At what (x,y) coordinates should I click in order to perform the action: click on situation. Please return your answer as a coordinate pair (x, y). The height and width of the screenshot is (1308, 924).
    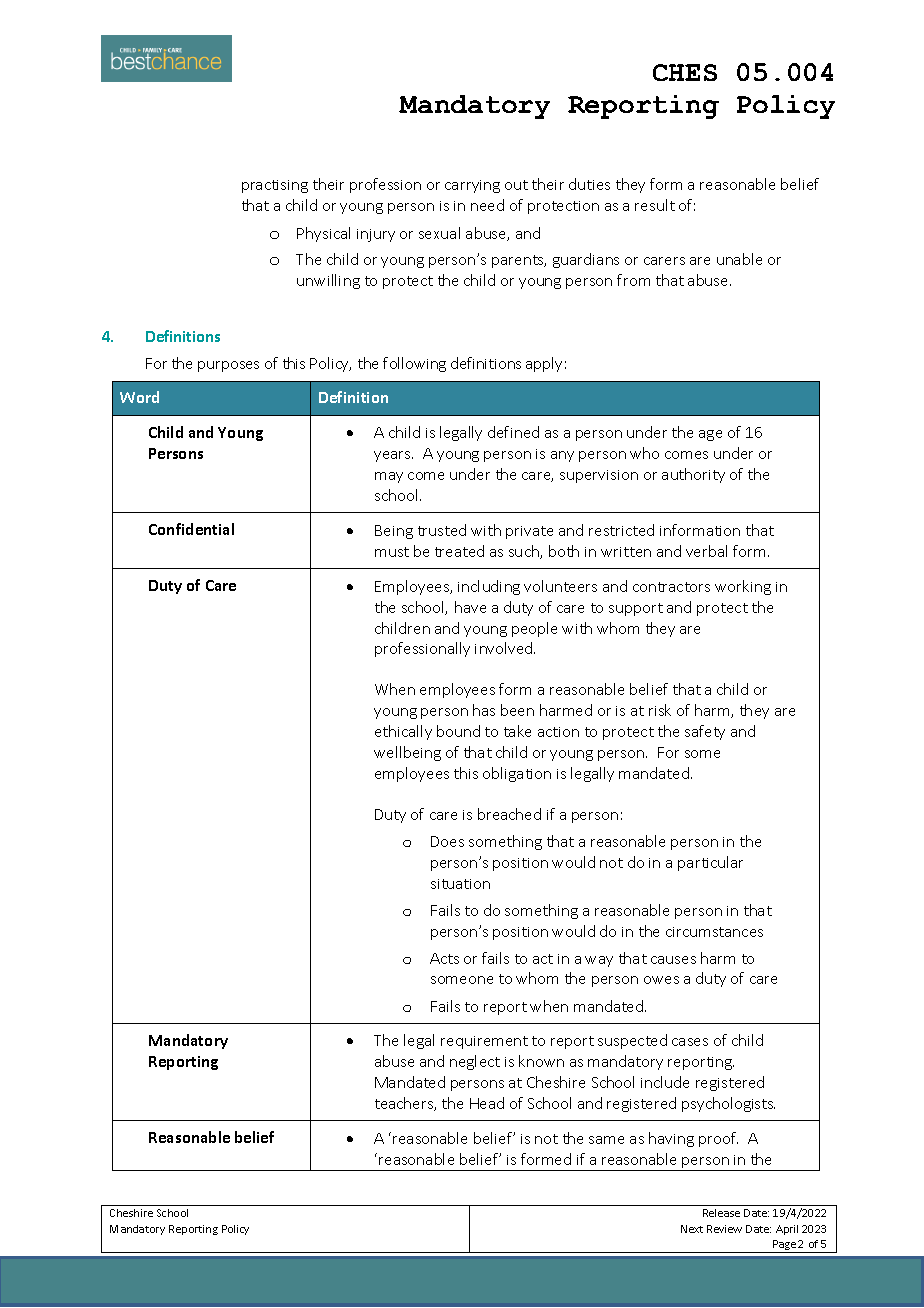
    Looking at the image, I should click on (460, 884).
